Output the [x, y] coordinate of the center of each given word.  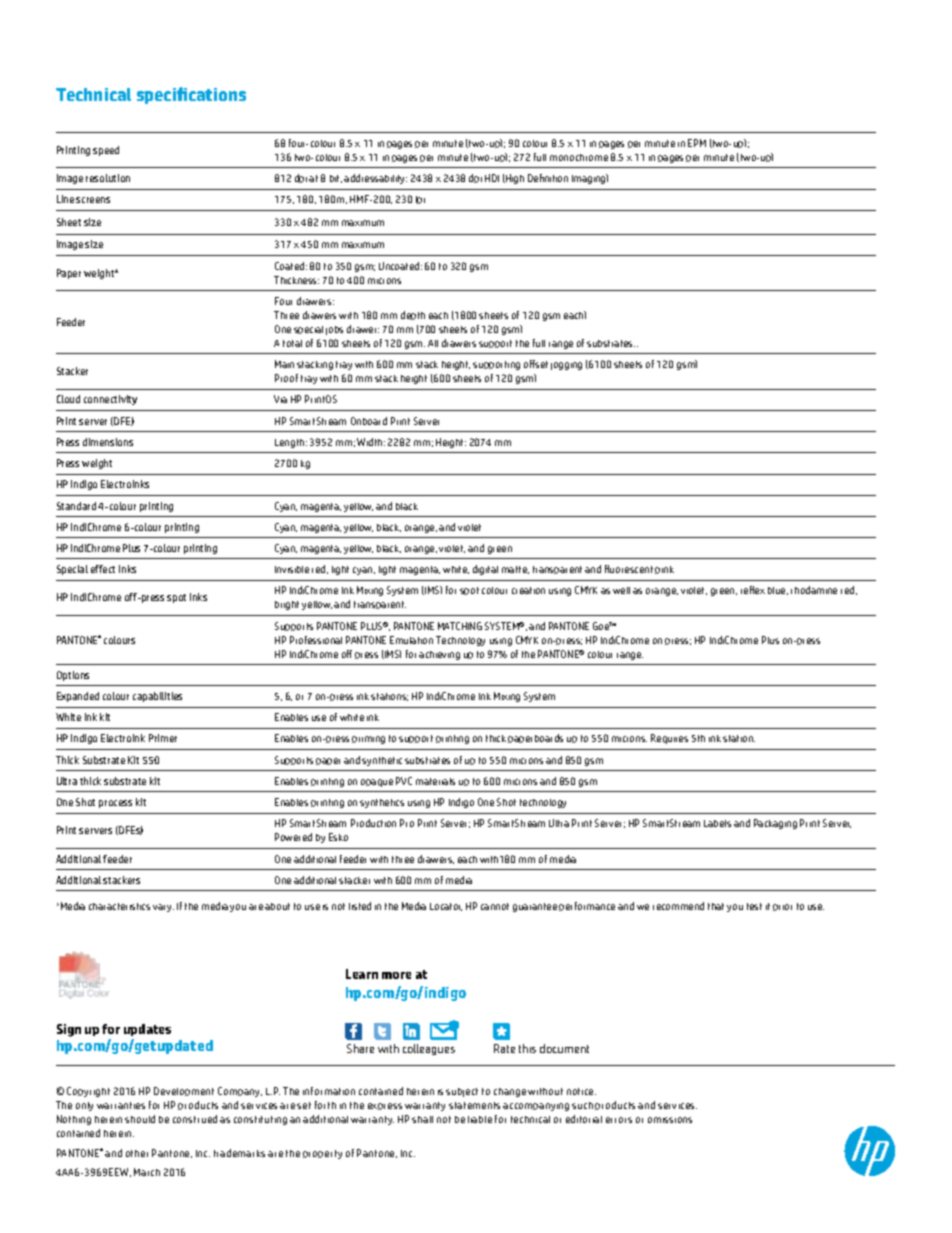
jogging [566, 366]
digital [485, 570]
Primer [163, 738]
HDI [492, 178]
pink [664, 570]
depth [413, 315]
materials [435, 781]
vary [163, 908]
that [716, 906]
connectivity [110, 400]
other [137, 1153]
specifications [191, 95]
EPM [697, 143]
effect [103, 569]
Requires [669, 739]
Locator [446, 907]
